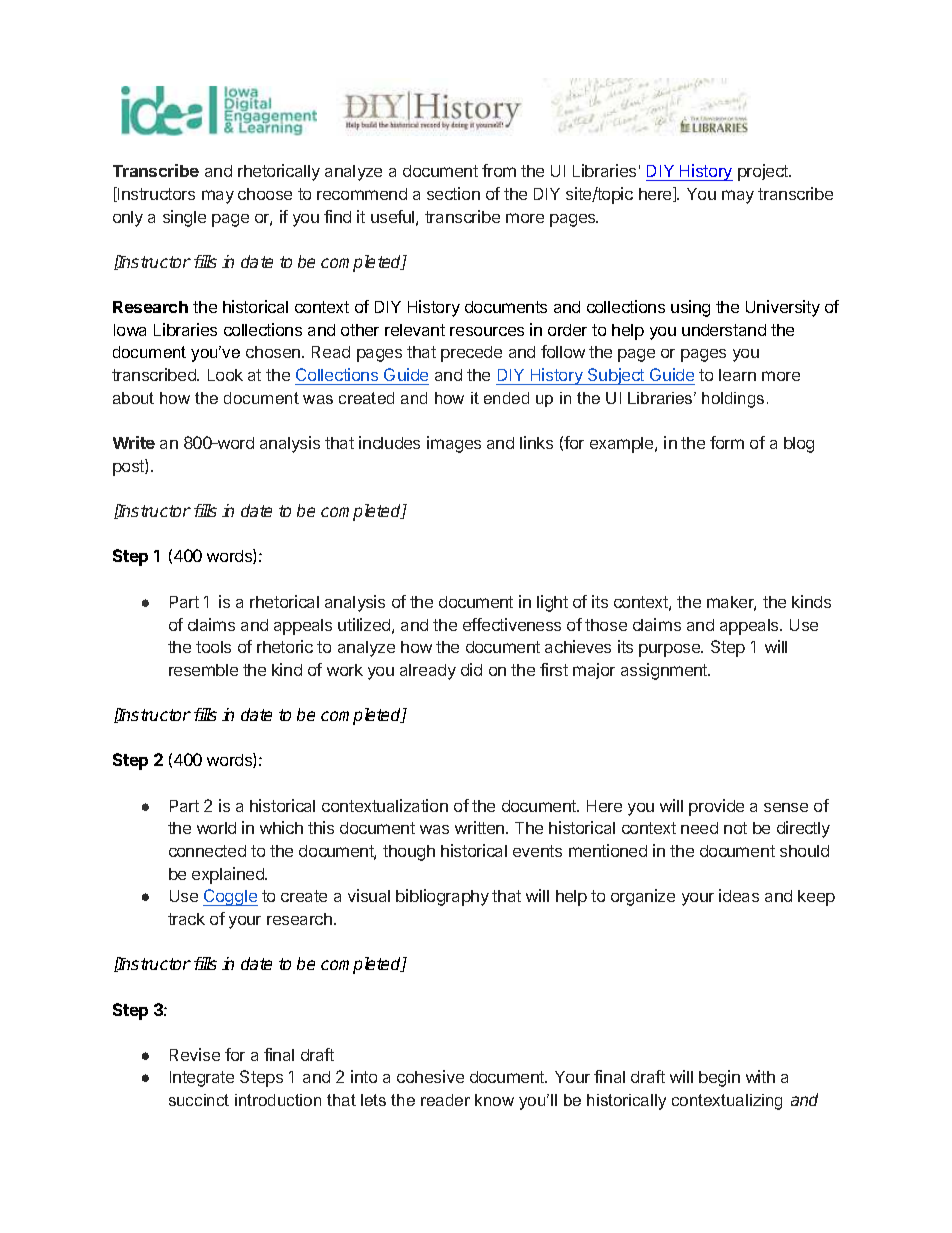  I want to click on section, so click(453, 193).
